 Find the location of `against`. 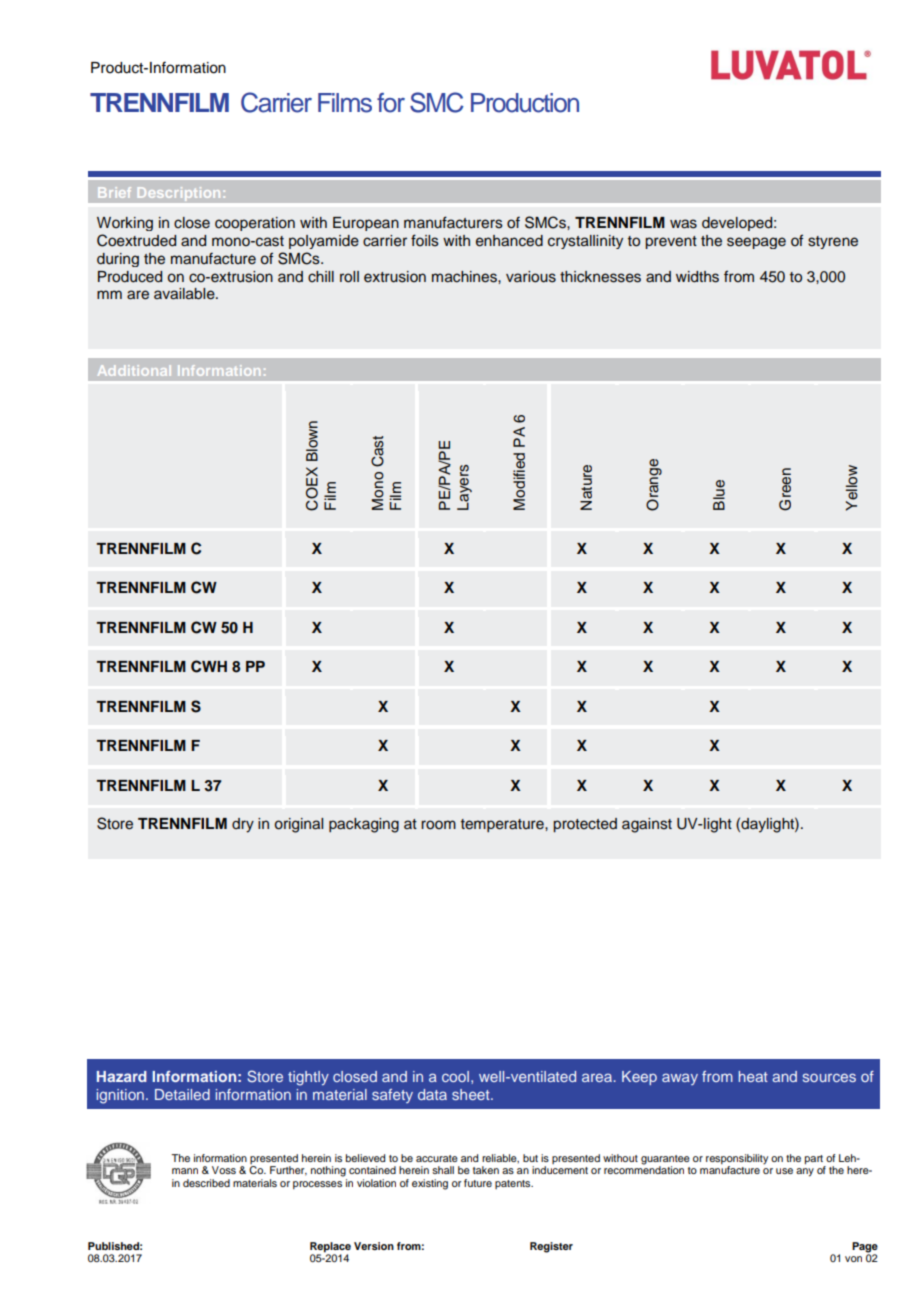

against is located at coordinates (647, 825).
